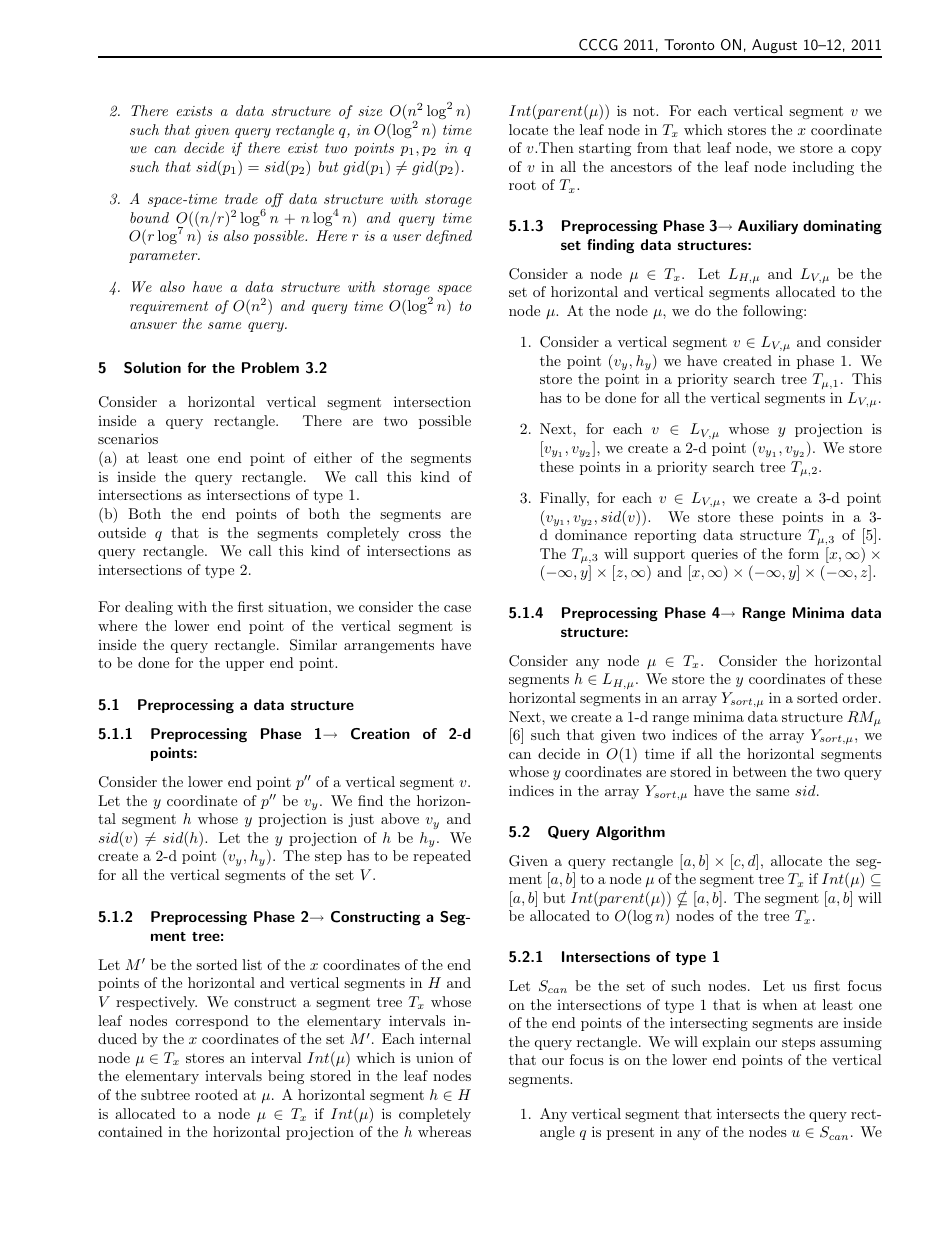  What do you see at coordinates (149, 608) in the page?
I see `dealing` at bounding box center [149, 608].
